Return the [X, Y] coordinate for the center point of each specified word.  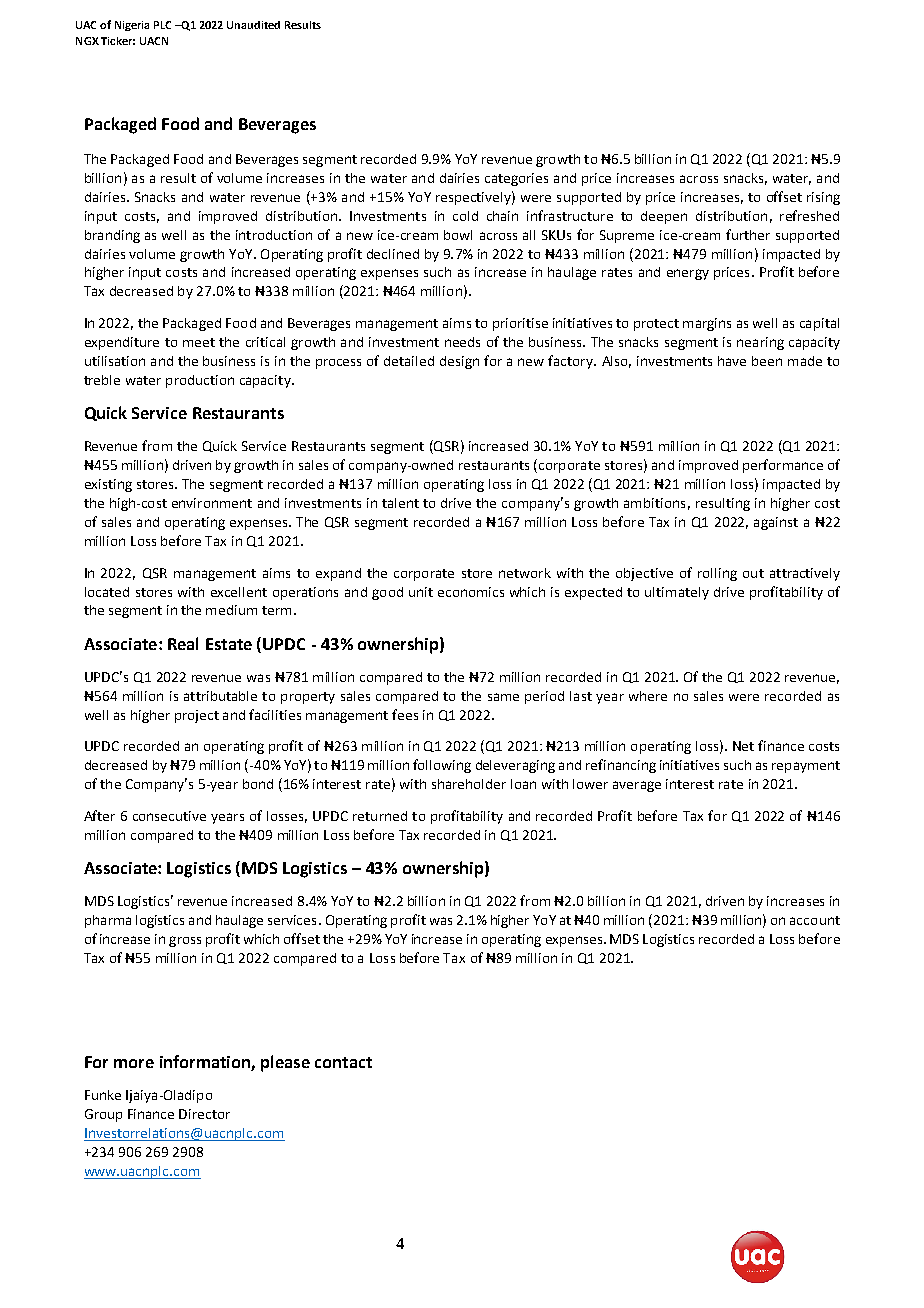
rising [823, 198]
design [459, 362]
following [442, 766]
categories [516, 179]
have [732, 361]
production [200, 381]
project [197, 716]
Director [204, 1114]
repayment [806, 767]
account [815, 920]
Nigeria [132, 26]
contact [343, 1062]
